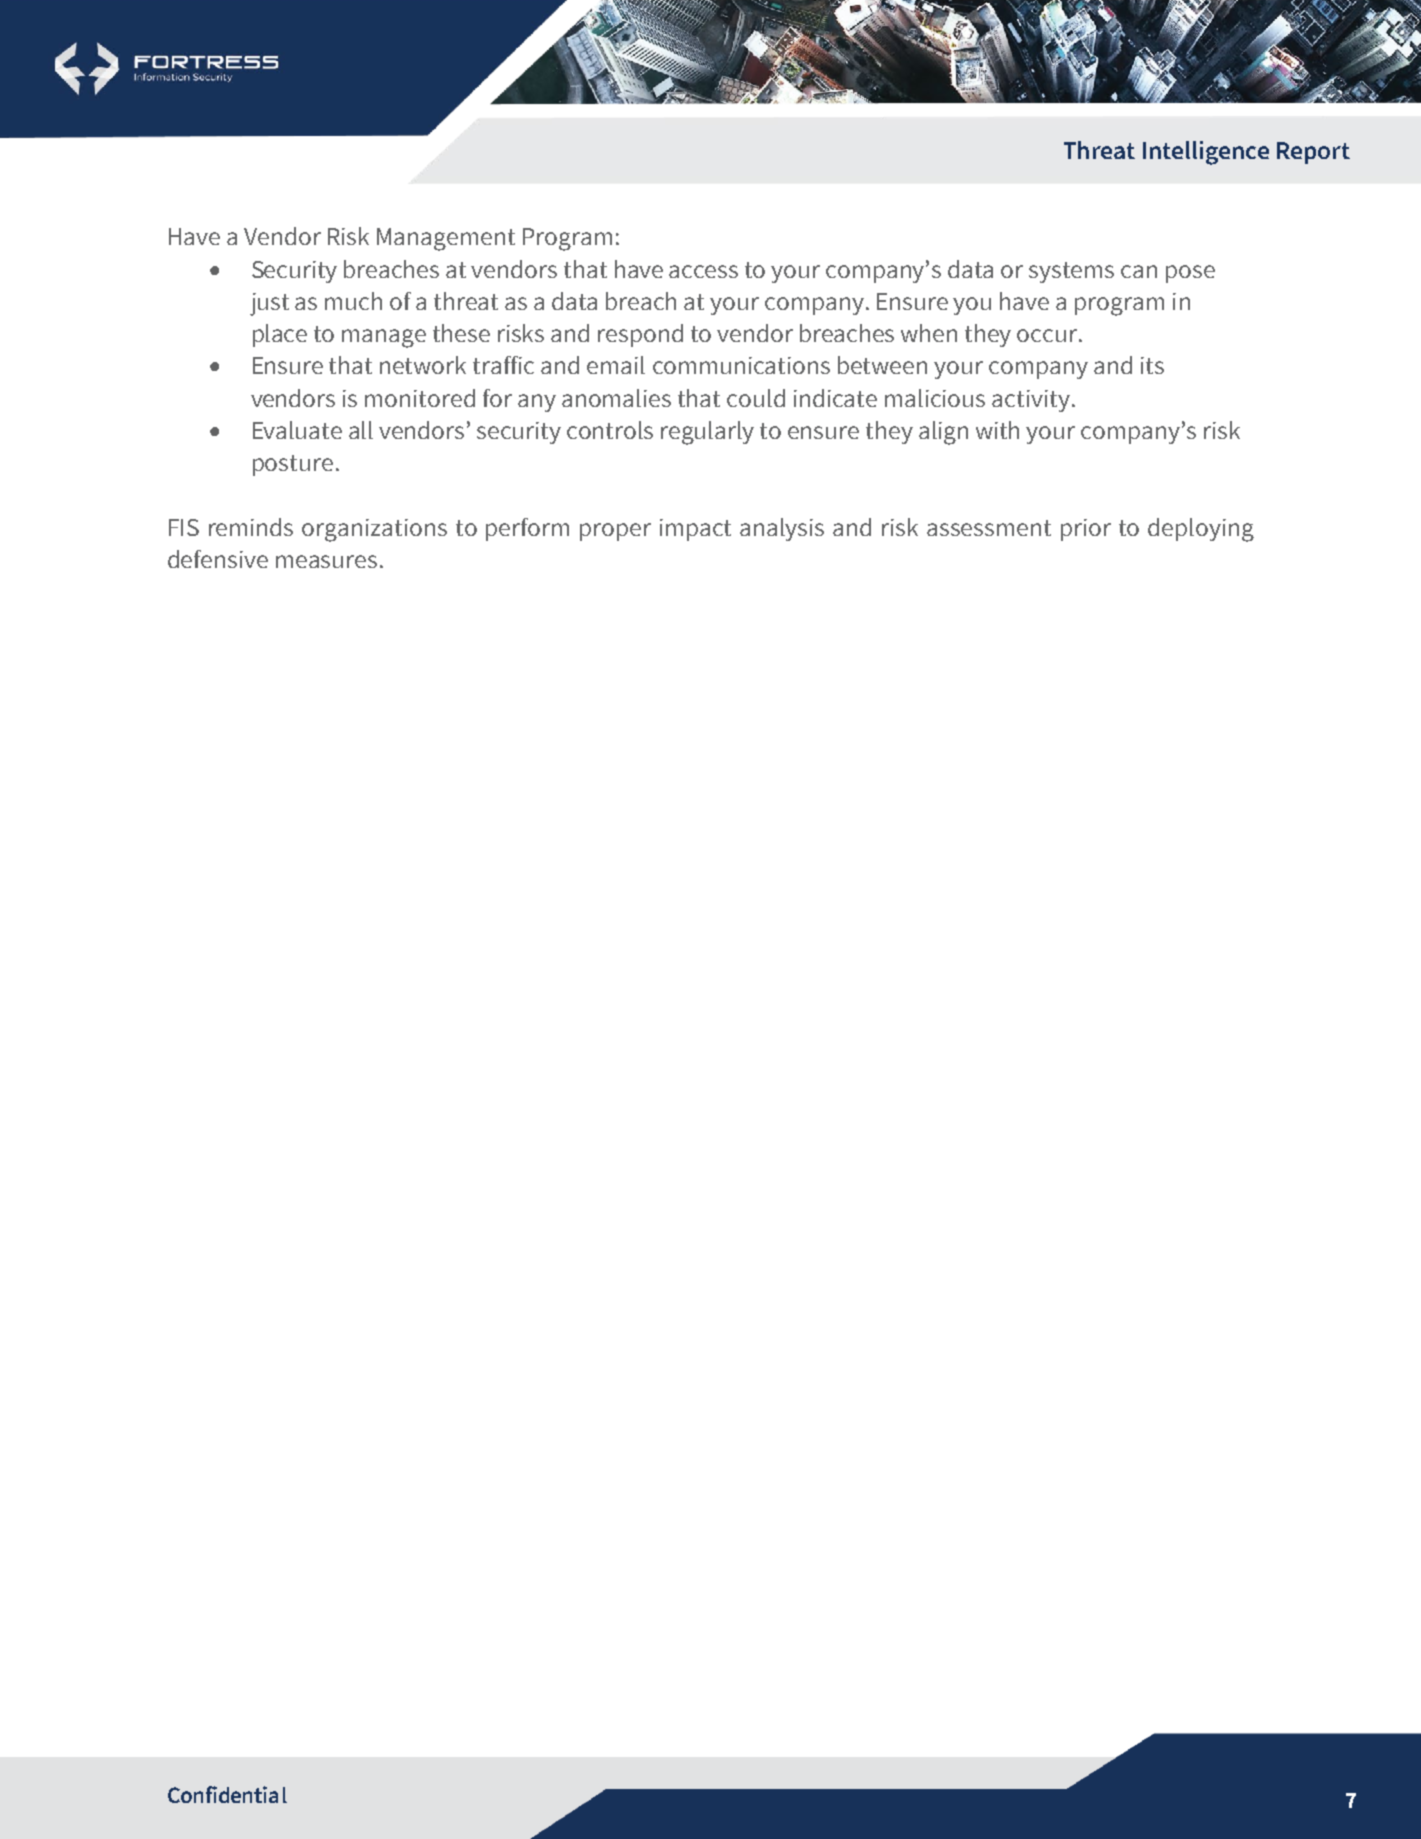  Describe the element at coordinates (1201, 530) in the screenshot. I see `deploying` at that location.
